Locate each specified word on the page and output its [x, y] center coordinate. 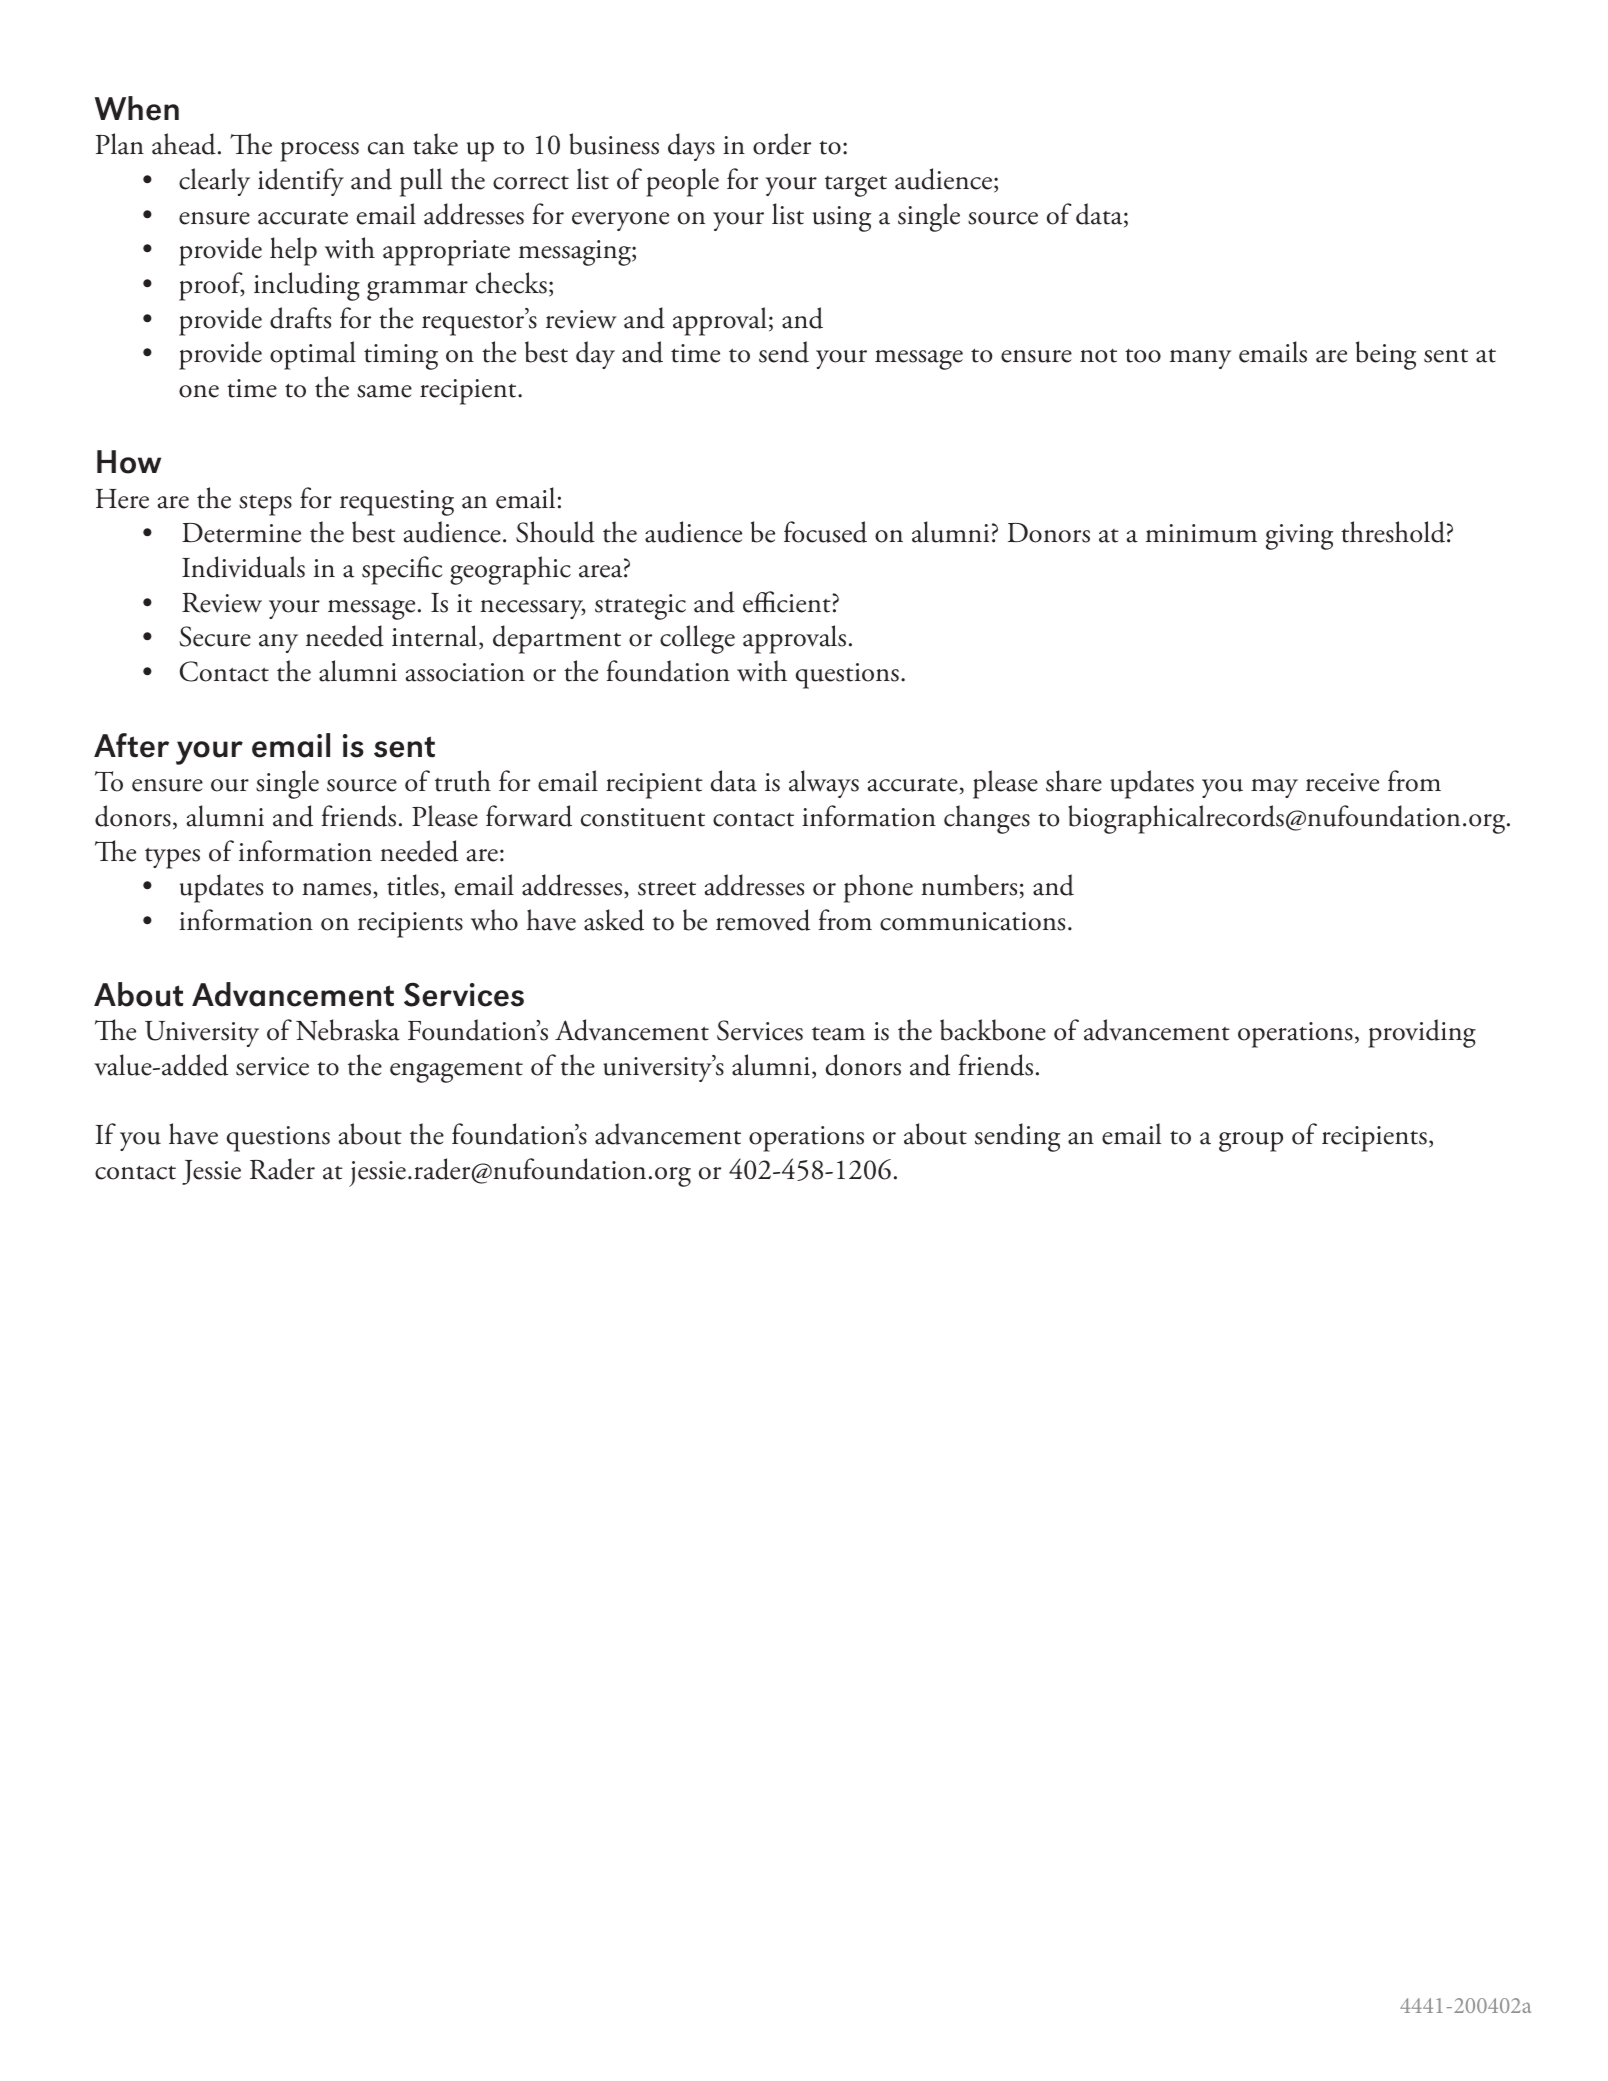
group [1251, 1142]
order [782, 144]
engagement [456, 1072]
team [838, 1034]
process [319, 152]
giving [1299, 537]
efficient [788, 602]
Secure [215, 636]
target [856, 186]
